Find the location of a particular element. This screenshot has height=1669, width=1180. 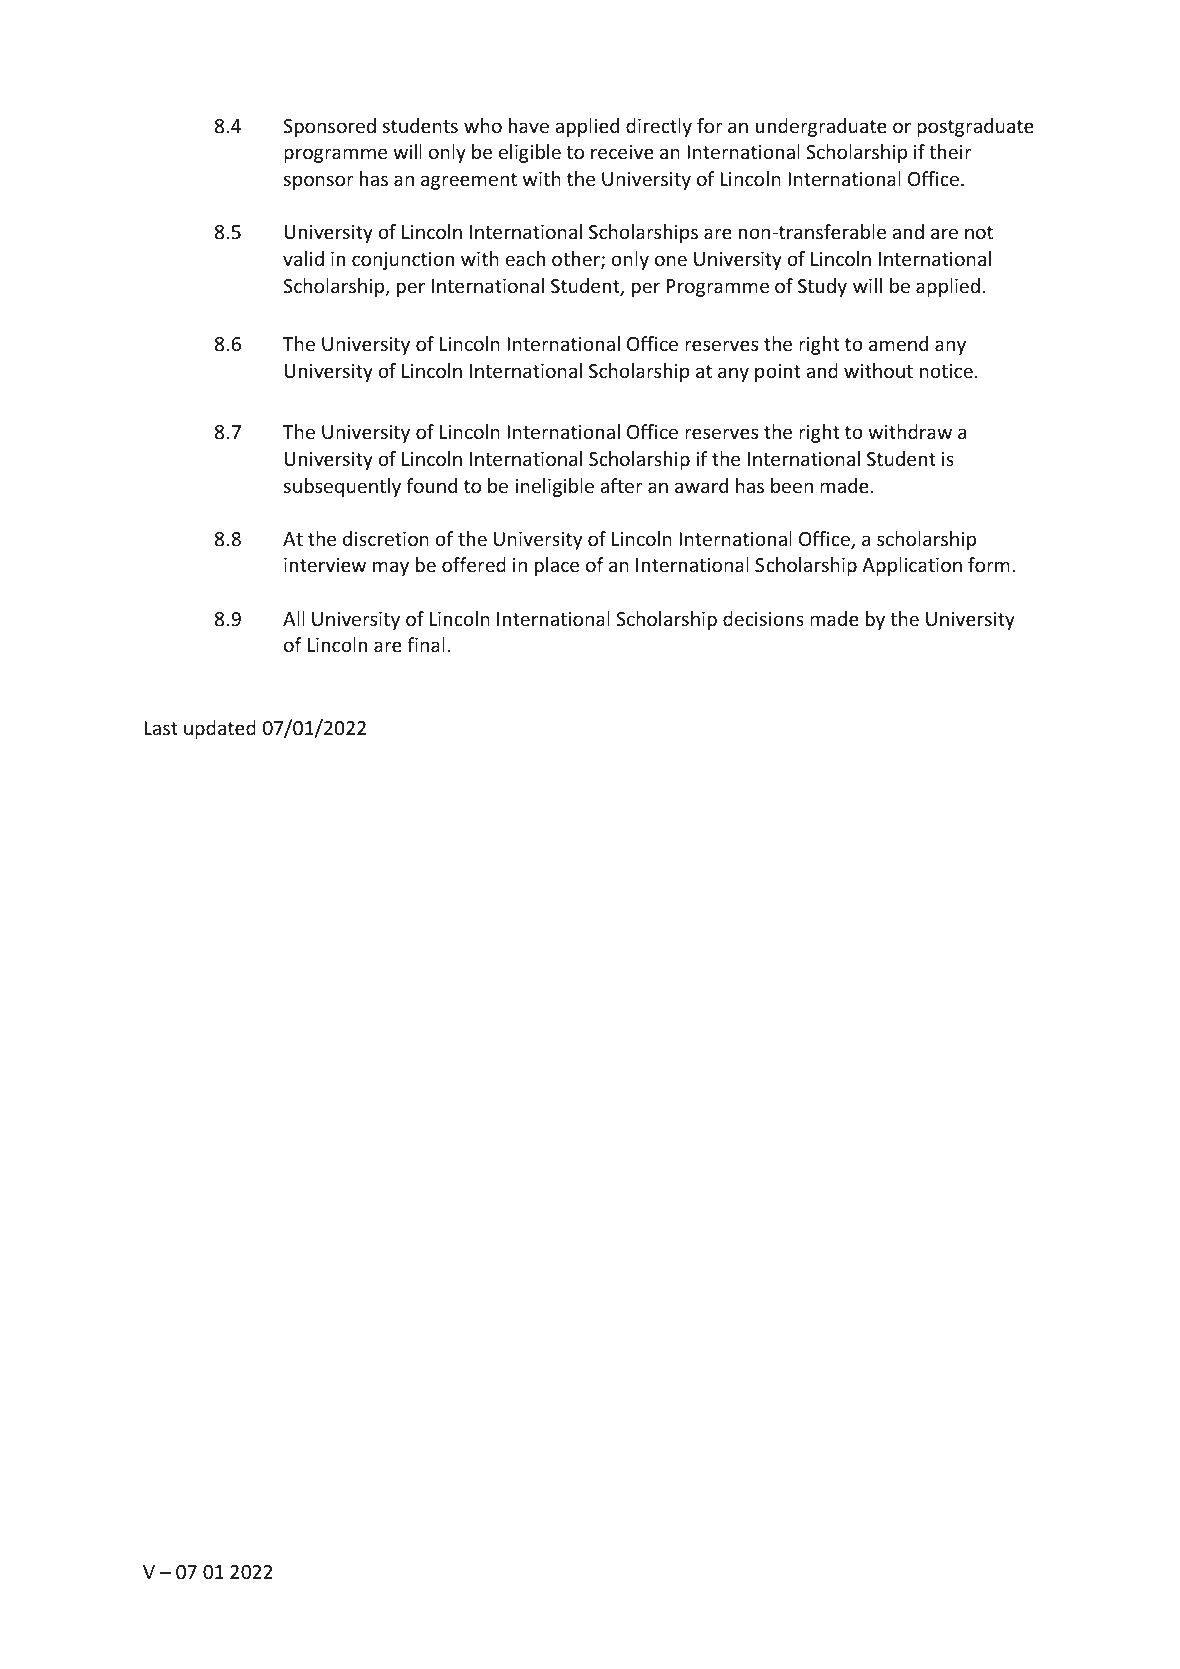

after is located at coordinates (621, 485).
